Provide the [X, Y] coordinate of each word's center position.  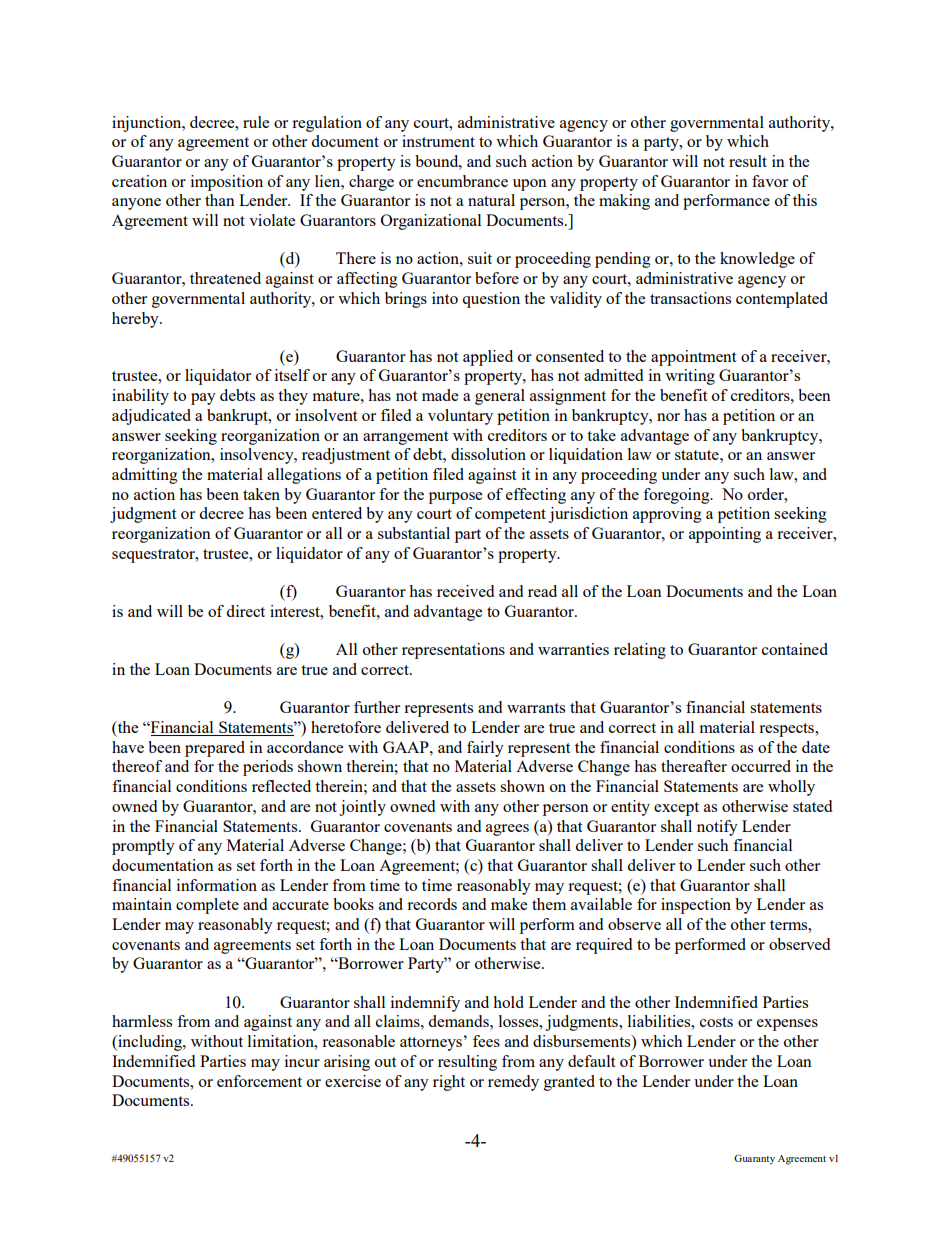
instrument [438, 141]
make [509, 904]
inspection [696, 906]
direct [245, 611]
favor [770, 181]
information [217, 885]
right [449, 1083]
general [500, 397]
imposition [227, 183]
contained [795, 649]
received [465, 591]
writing [690, 377]
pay [203, 399]
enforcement [259, 1081]
